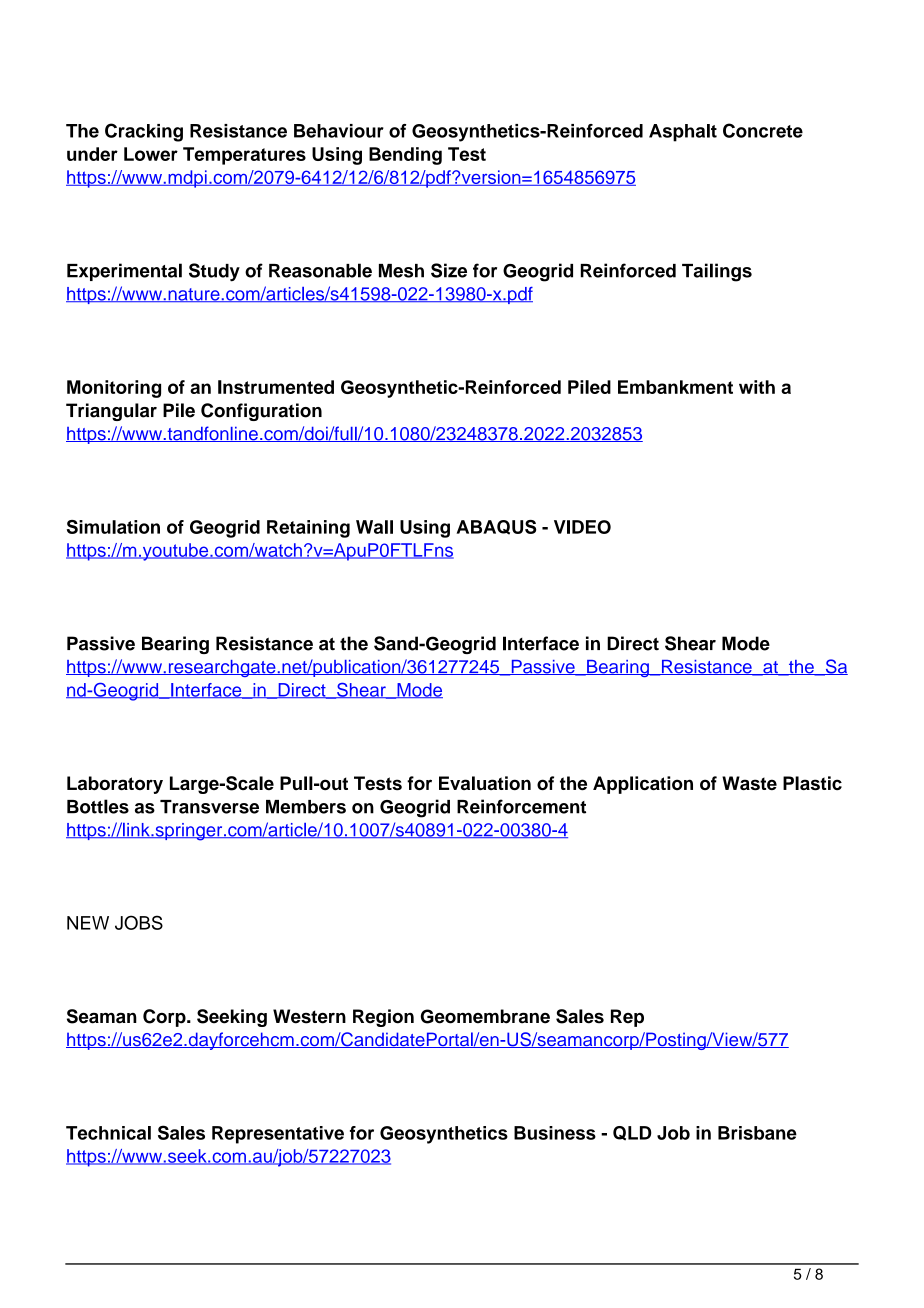 This page has width=924, height=1308. What do you see at coordinates (405, 156) in the page?
I see `Bending` at bounding box center [405, 156].
